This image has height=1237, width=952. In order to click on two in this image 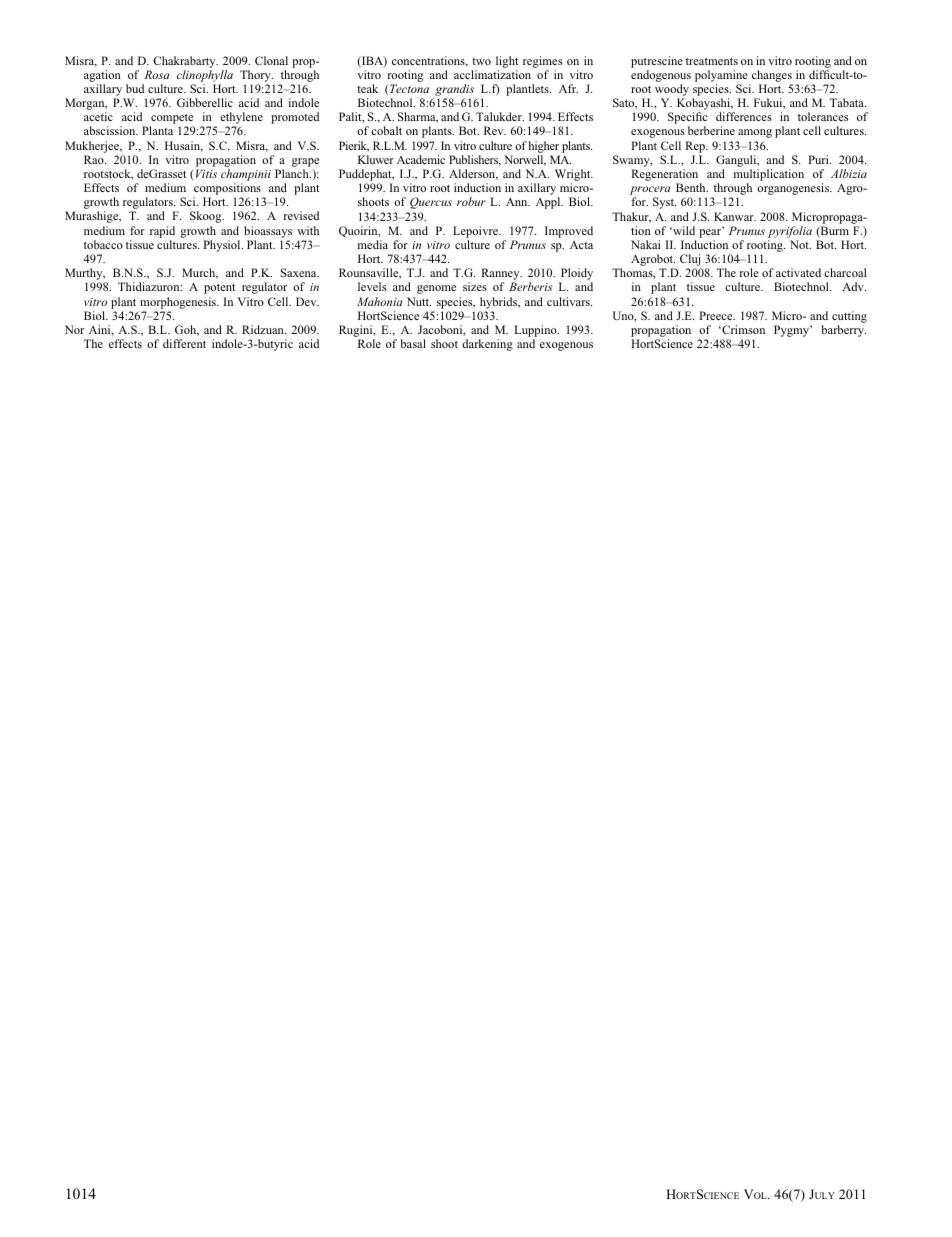, I will do `click(481, 61)`.
